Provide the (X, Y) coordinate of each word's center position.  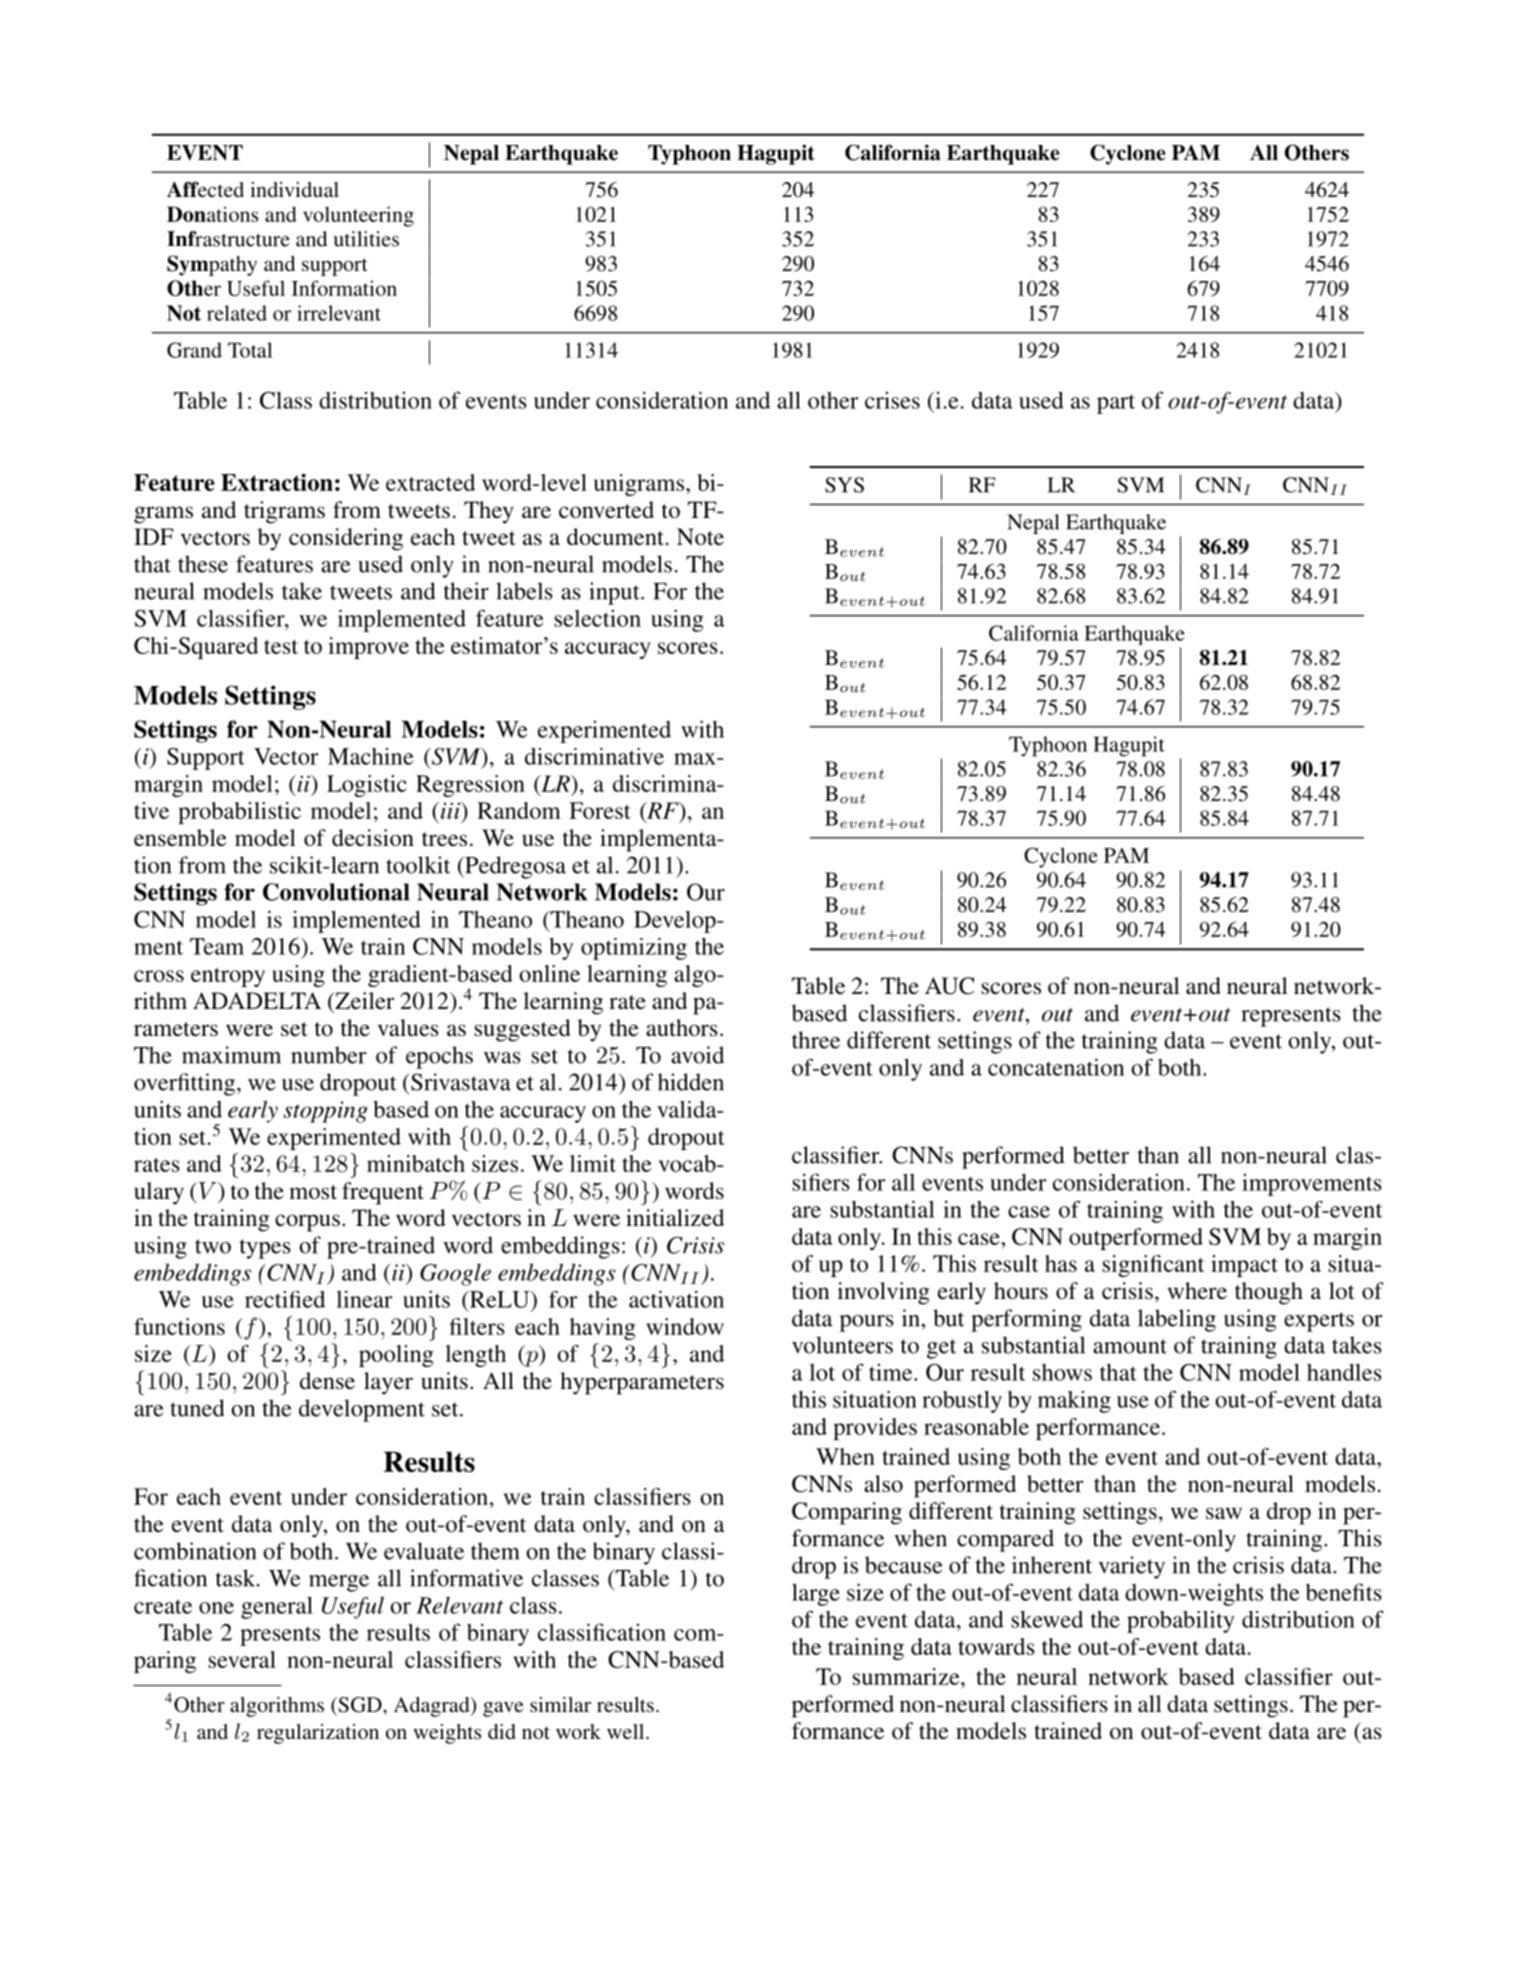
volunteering (358, 216)
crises (892, 400)
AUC (949, 986)
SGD (360, 1705)
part (1116, 404)
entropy (228, 977)
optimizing (634, 949)
